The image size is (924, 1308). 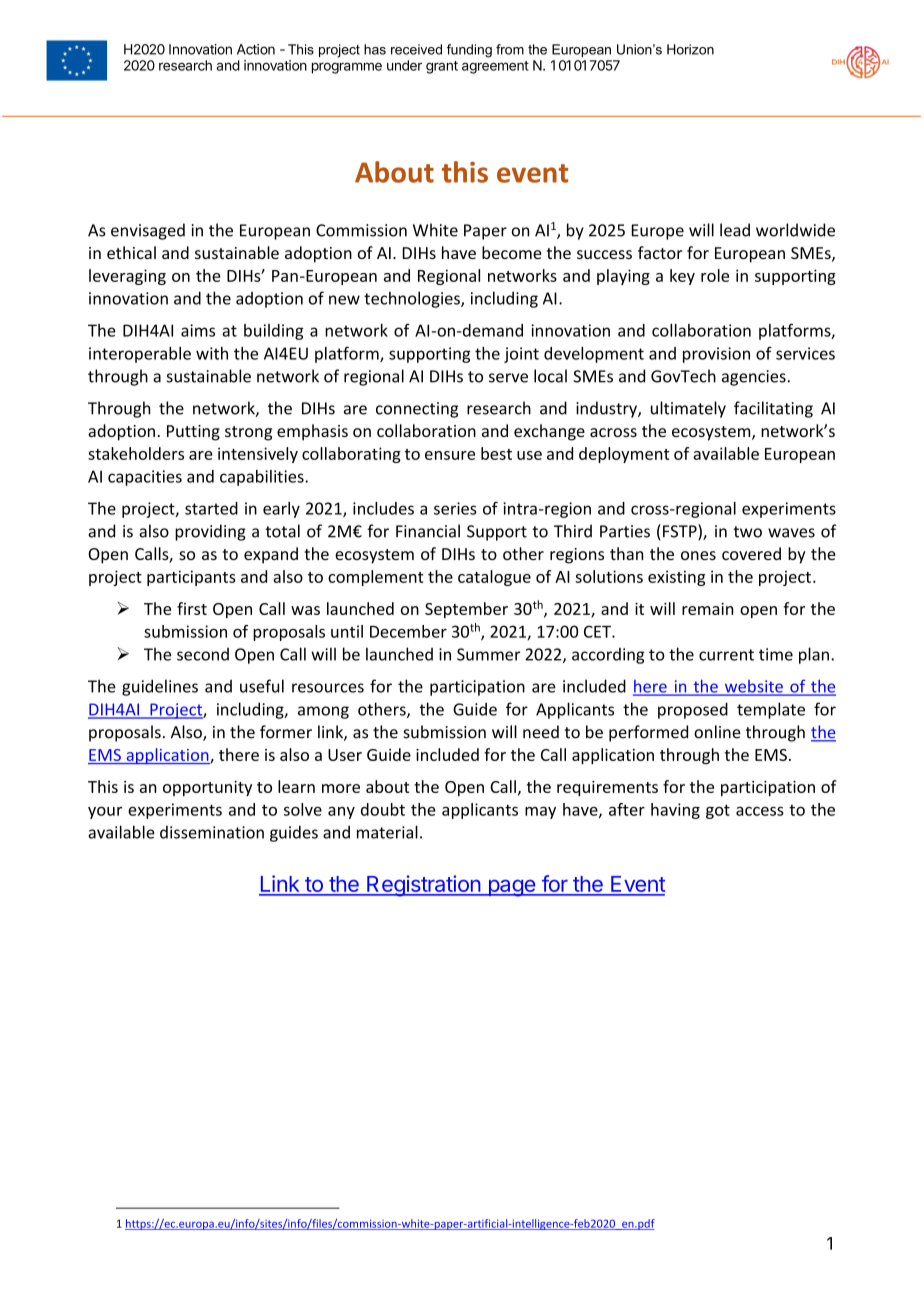 What do you see at coordinates (716, 355) in the document?
I see `provision` at bounding box center [716, 355].
